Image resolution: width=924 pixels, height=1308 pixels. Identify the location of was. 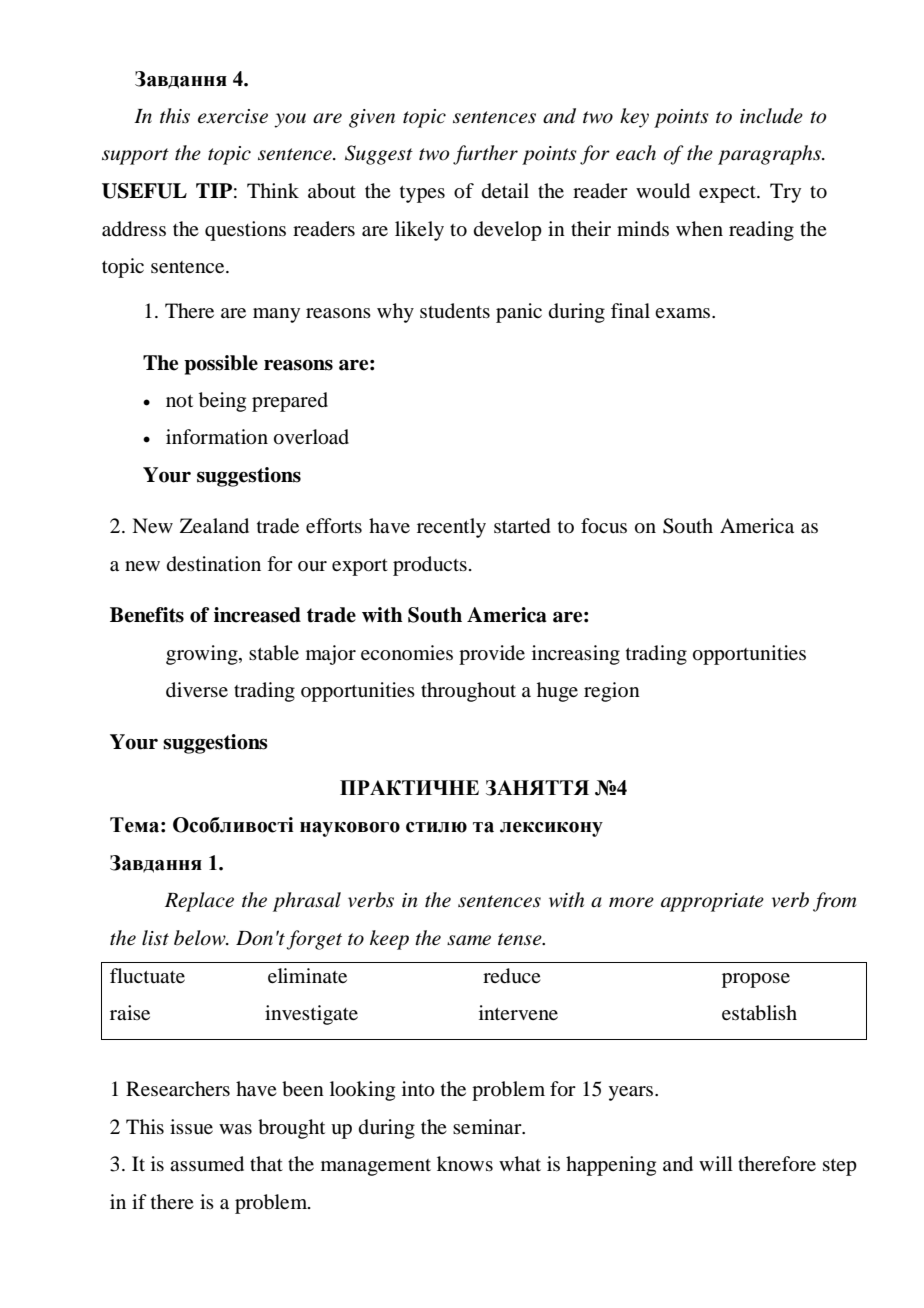
(235, 1129).
